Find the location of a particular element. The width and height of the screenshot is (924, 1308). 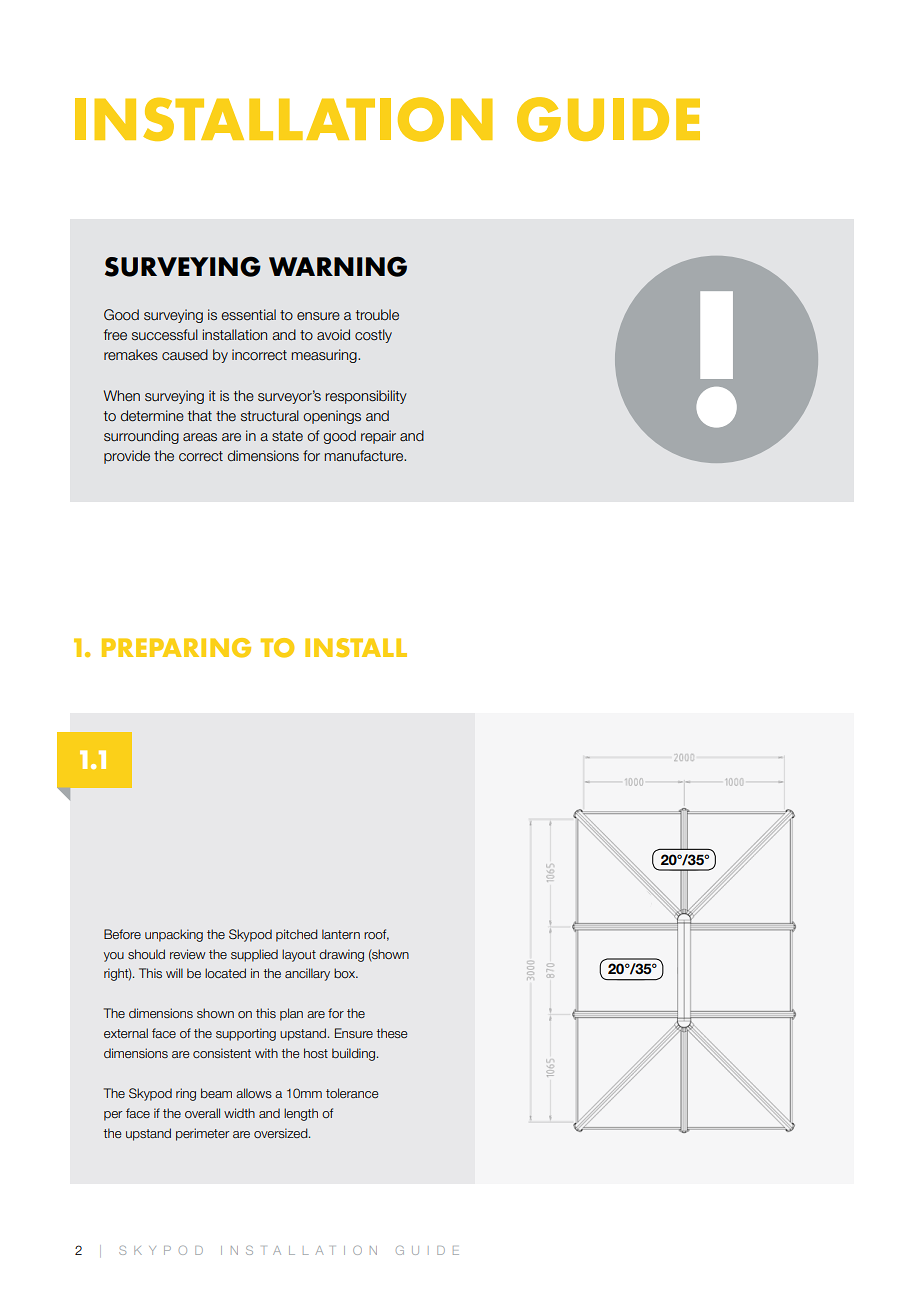

Before is located at coordinates (122, 934).
